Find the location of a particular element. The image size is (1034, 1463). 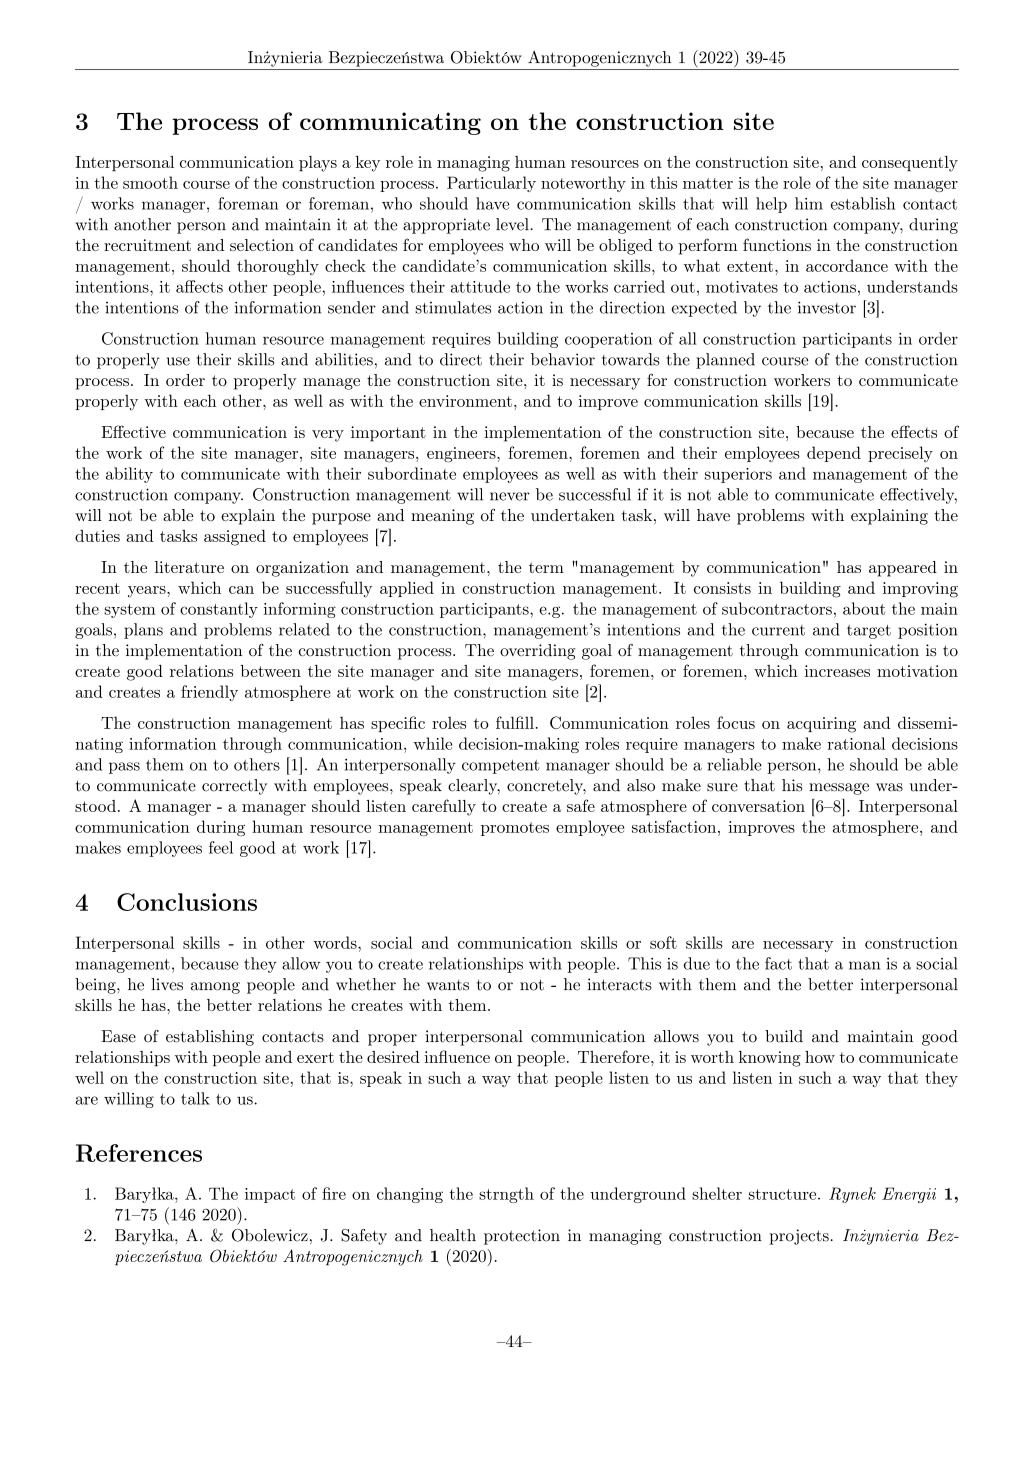

structure is located at coordinates (784, 1194).
